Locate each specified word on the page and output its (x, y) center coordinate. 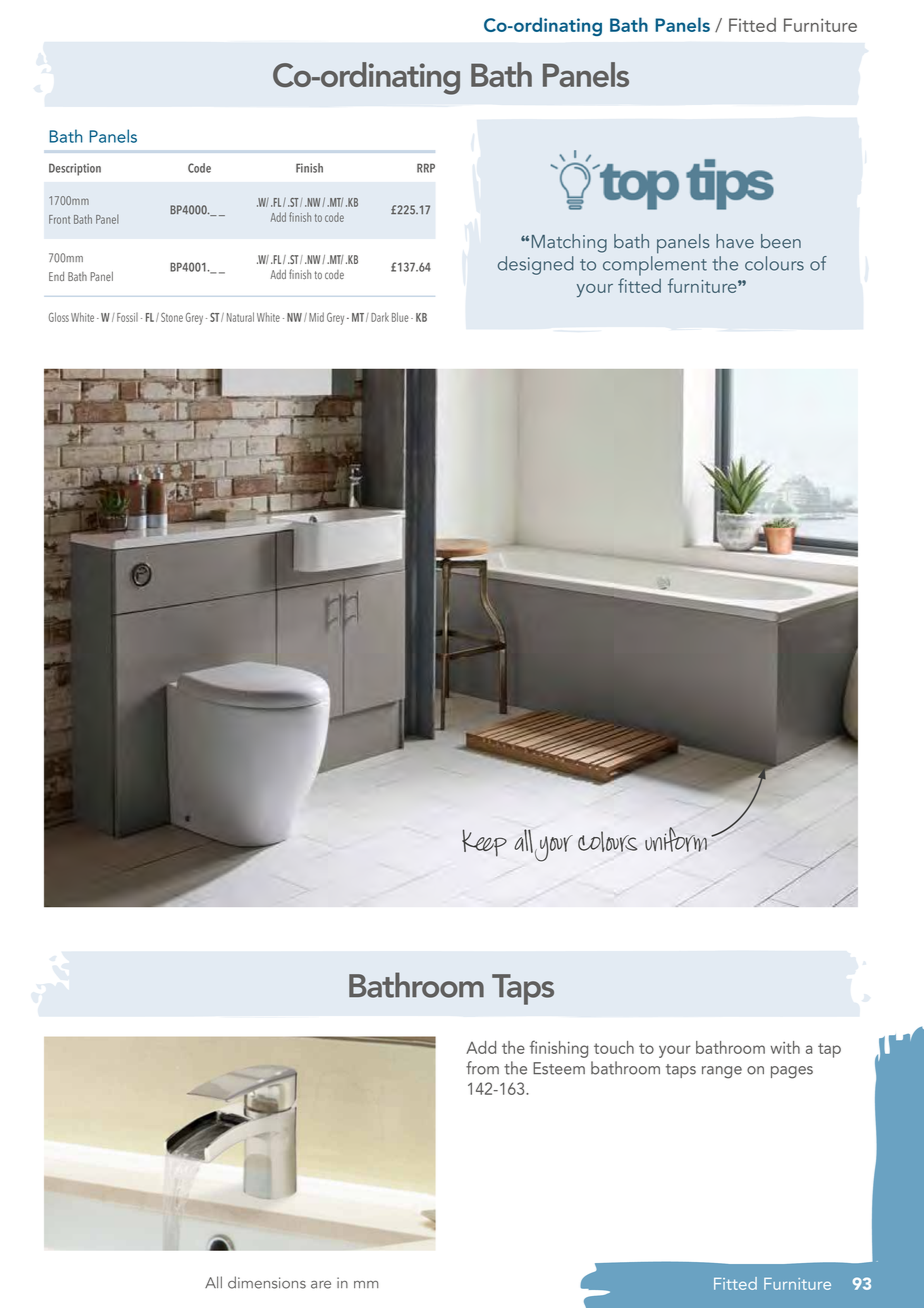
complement (655, 266)
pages (792, 1072)
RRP (426, 168)
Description (75, 169)
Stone (172, 317)
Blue (400, 317)
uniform (676, 839)
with (785, 1047)
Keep (484, 843)
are (321, 1285)
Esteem (559, 1068)
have (735, 241)
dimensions (267, 1282)
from (482, 1068)
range (722, 1072)
